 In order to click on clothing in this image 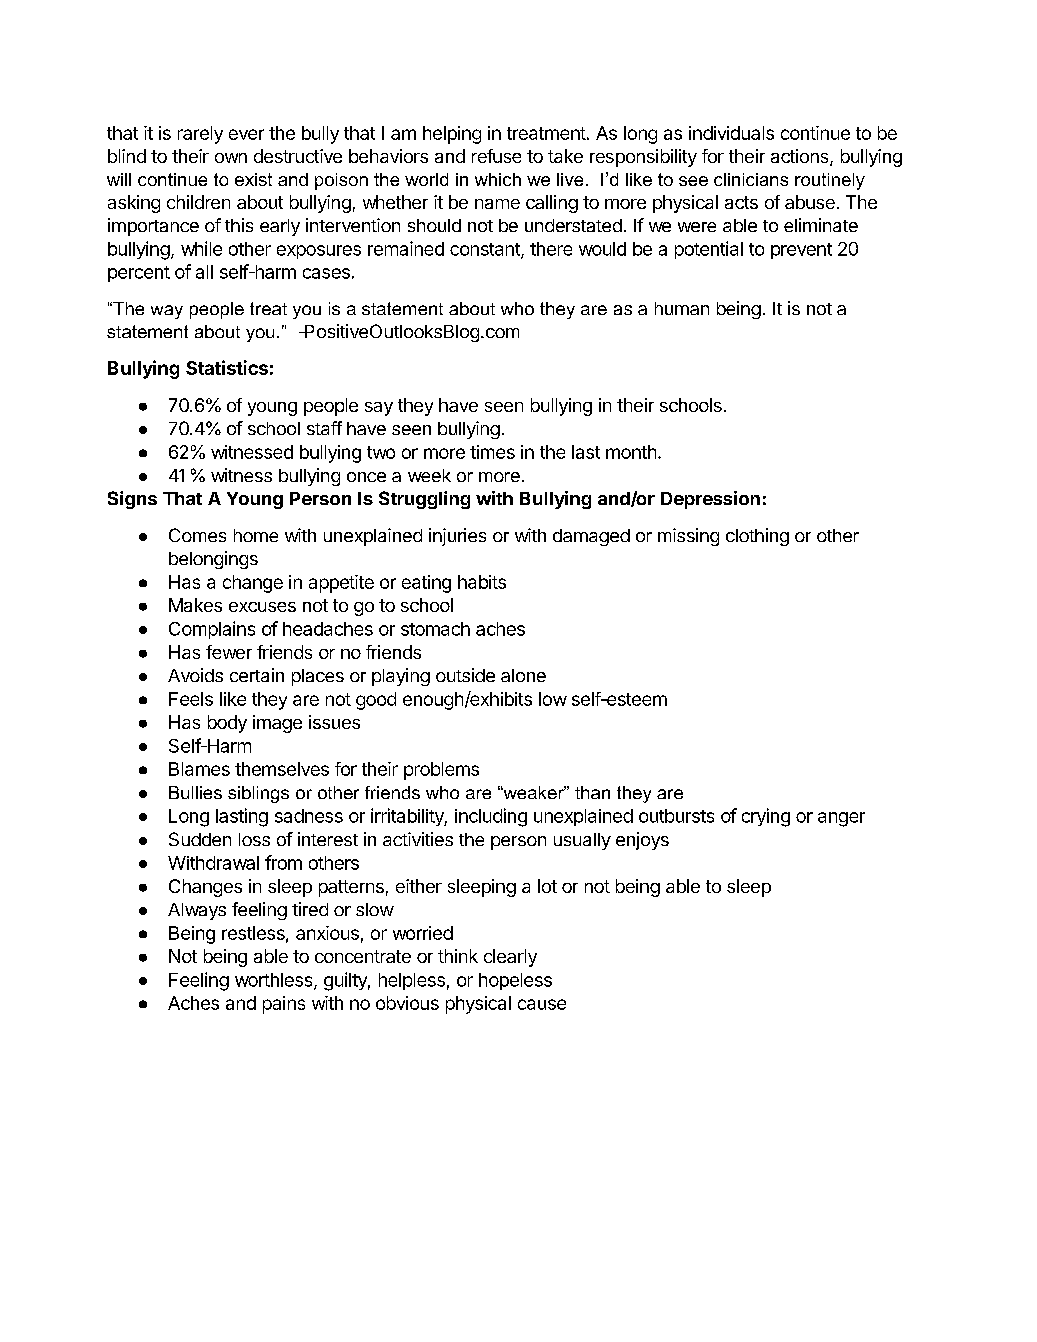, I will do `click(757, 537)`.
